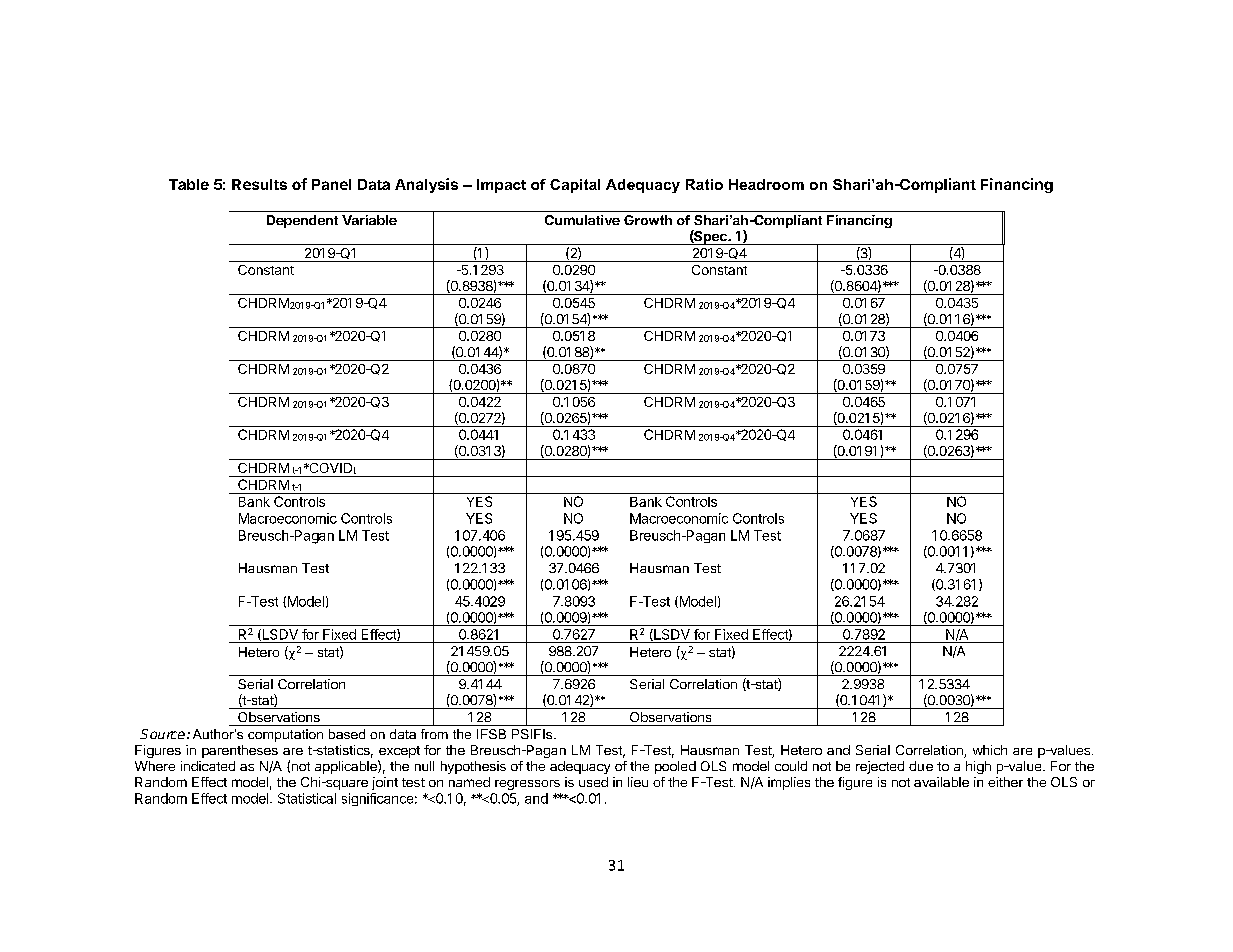  Describe the element at coordinates (593, 782) in the screenshot. I see `used` at that location.
